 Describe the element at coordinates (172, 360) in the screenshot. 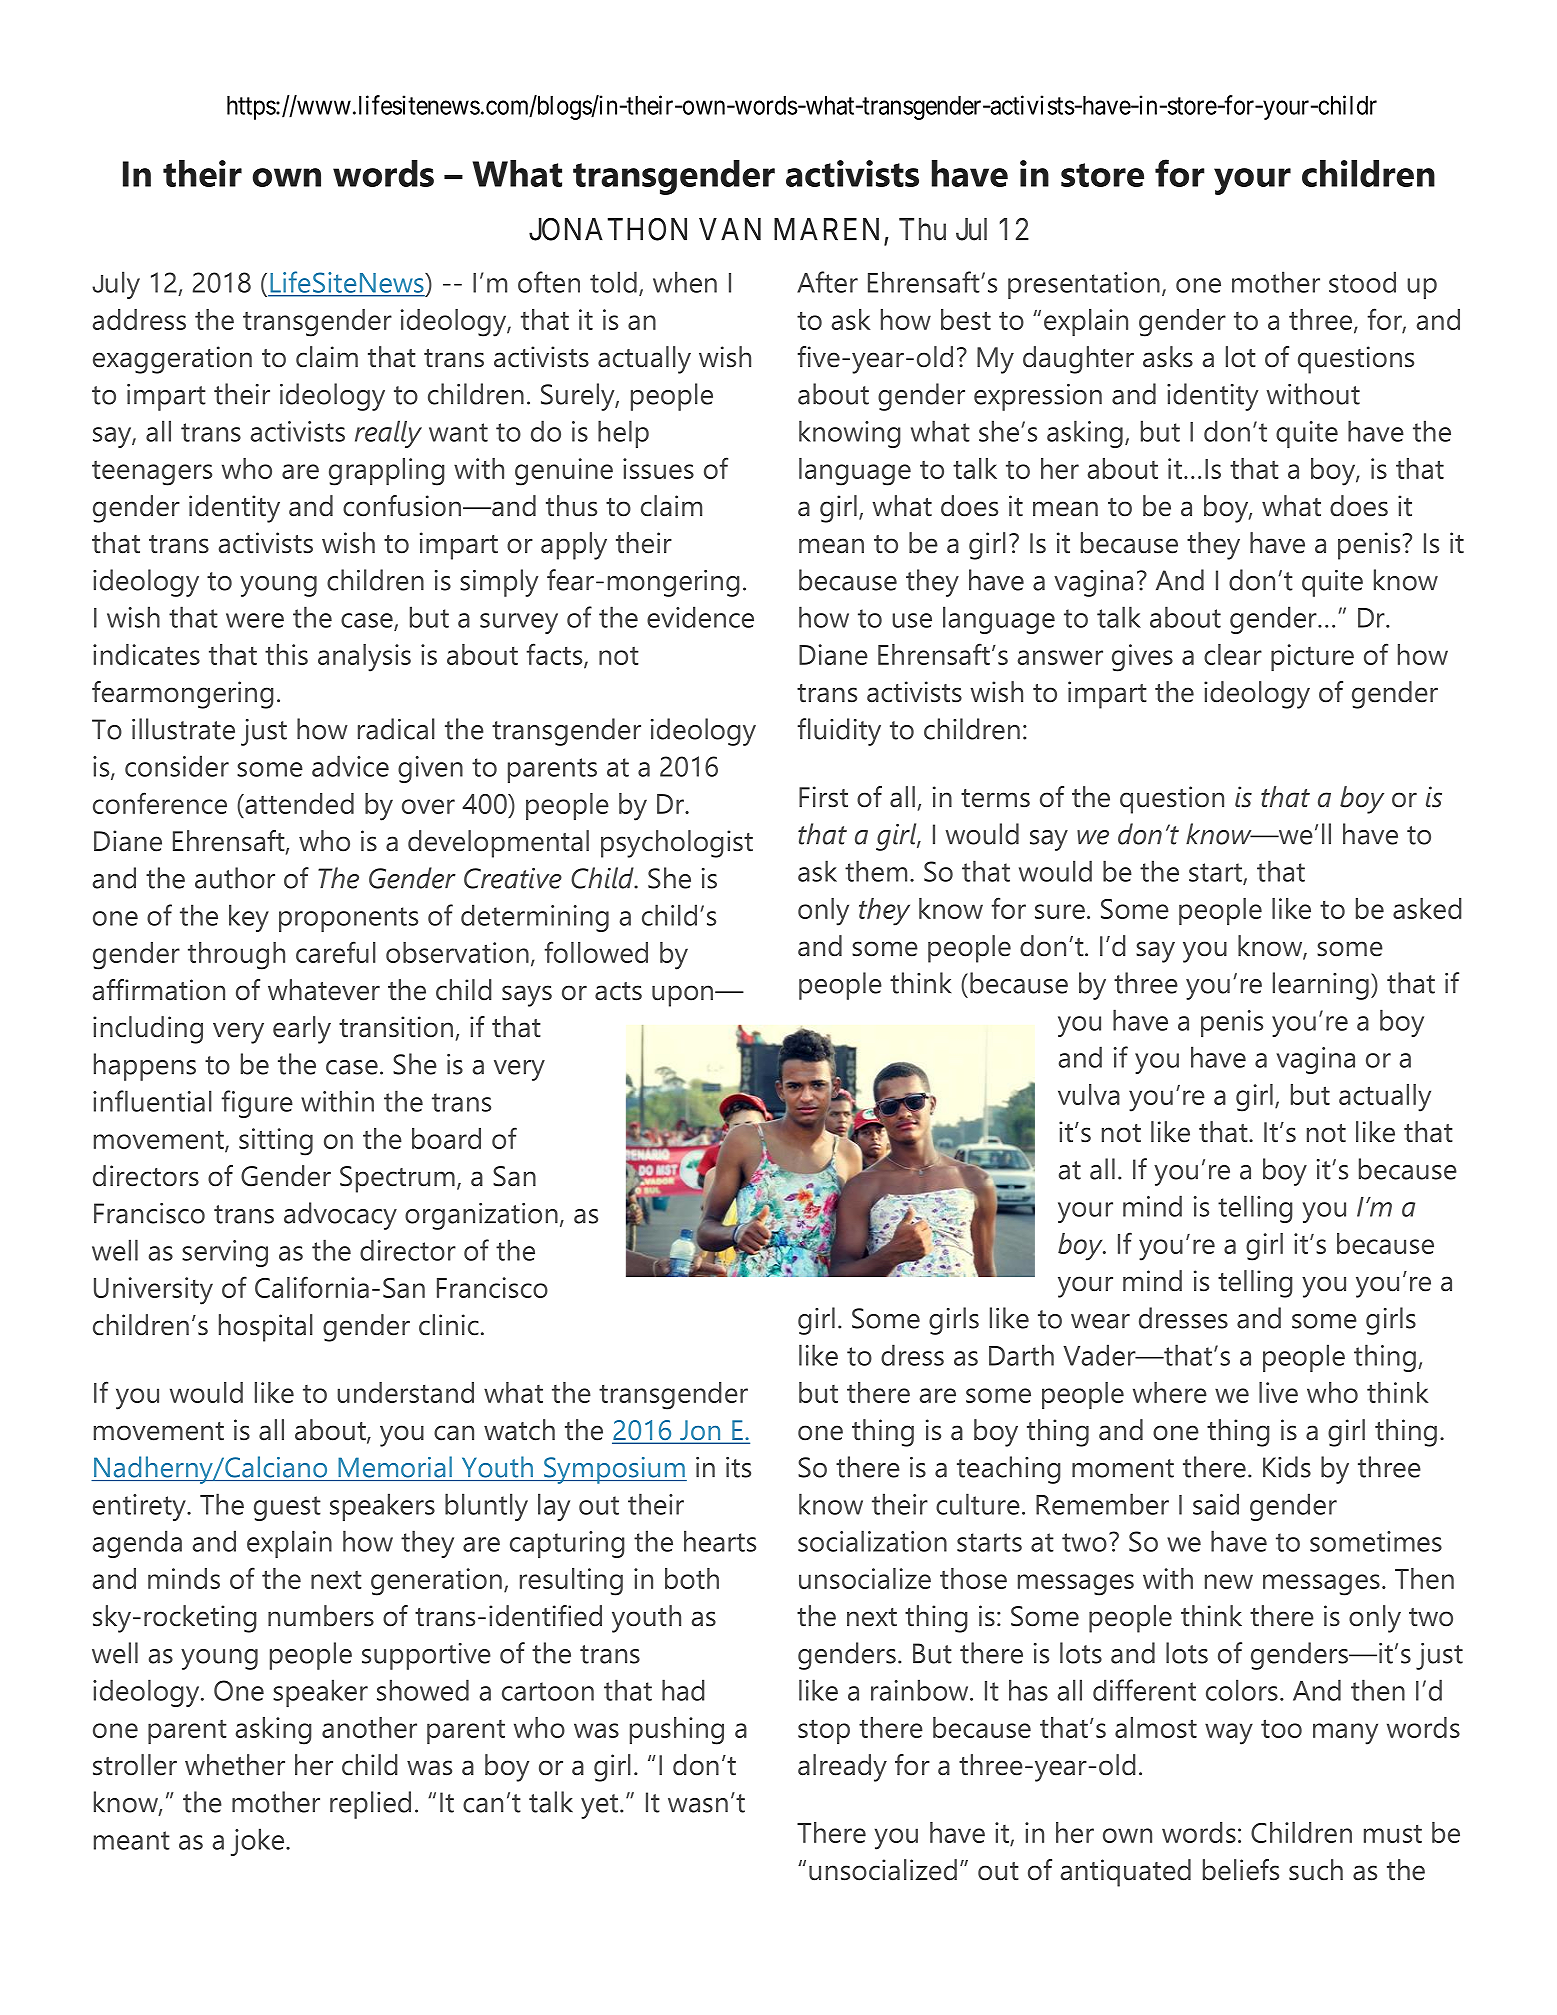

I see `exaggeration` at that location.
